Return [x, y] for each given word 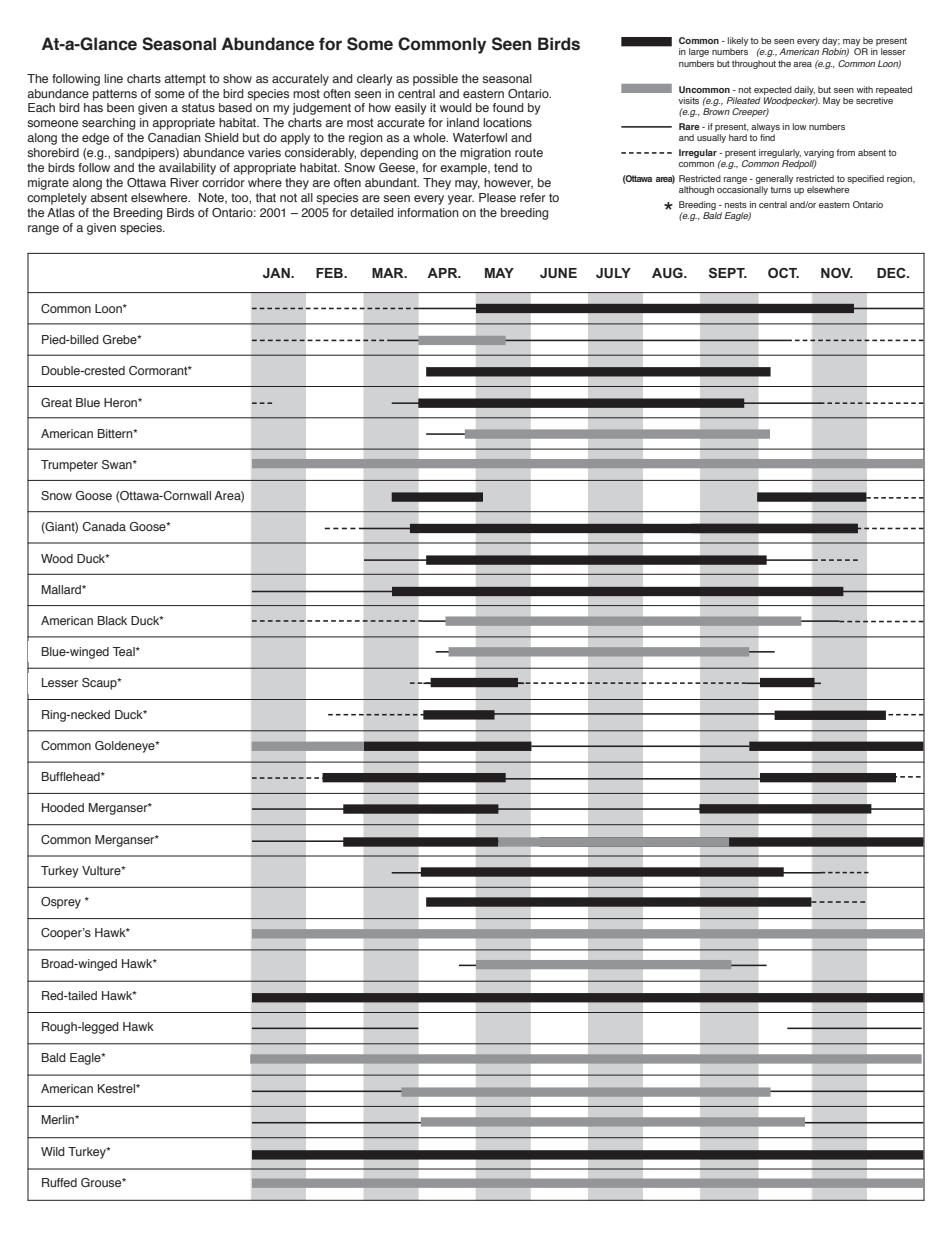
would [456, 107]
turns [780, 190]
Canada [104, 526]
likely [738, 43]
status [198, 107]
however [508, 183]
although [696, 190]
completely [57, 199]
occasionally [742, 190]
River [184, 182]
